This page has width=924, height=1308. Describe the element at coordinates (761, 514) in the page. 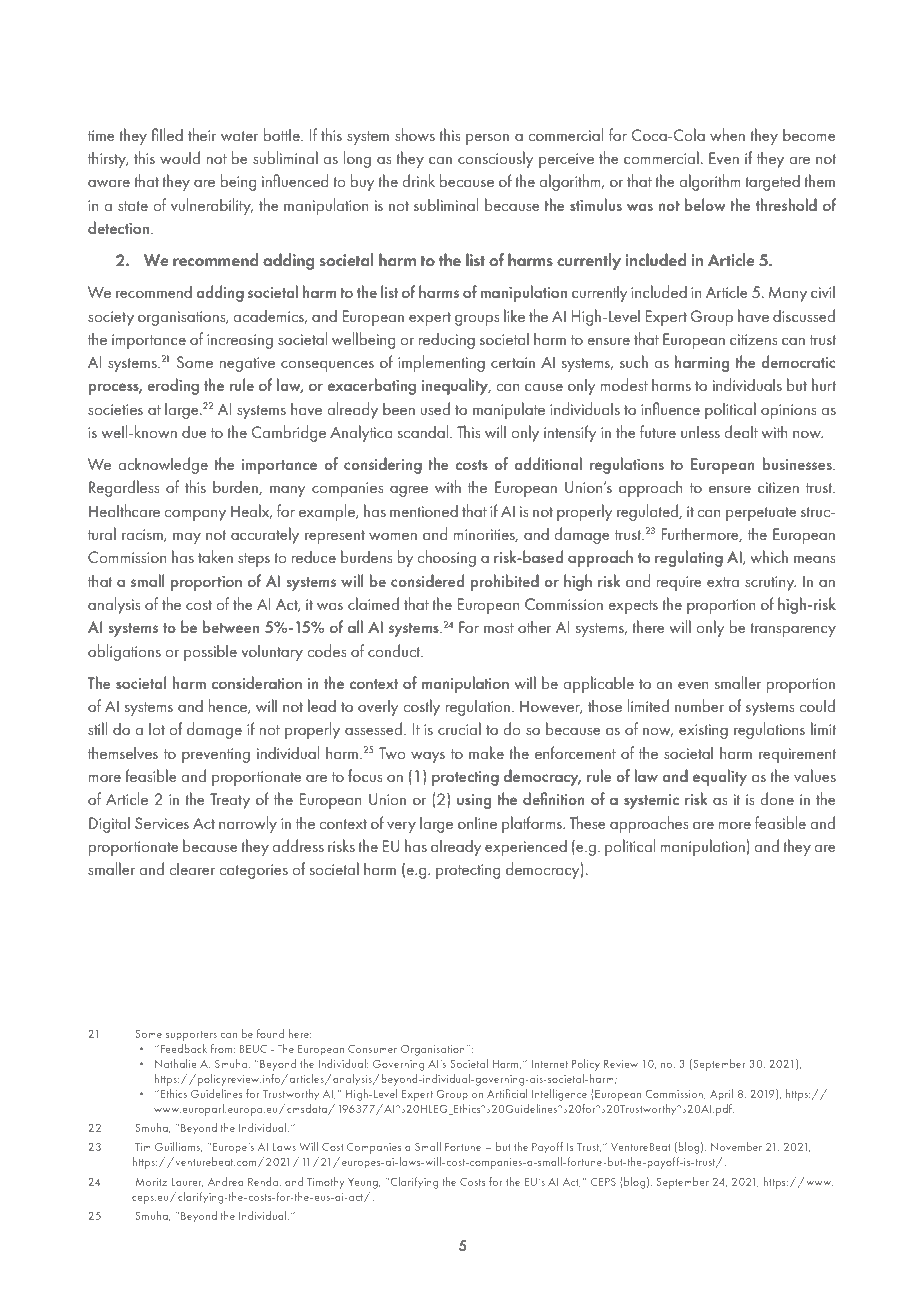

I see `perpetuate` at that location.
